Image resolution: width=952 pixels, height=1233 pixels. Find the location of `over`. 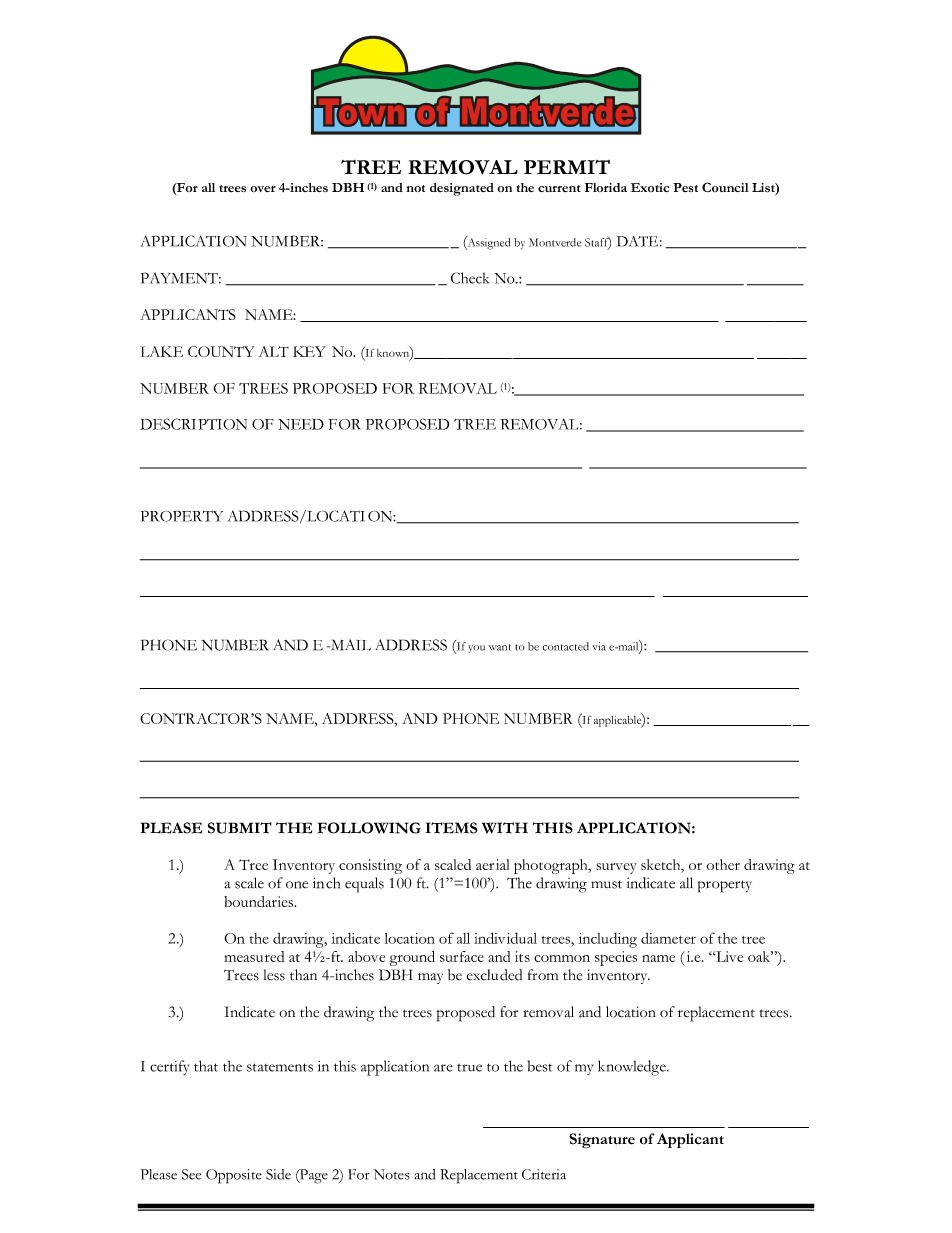

over is located at coordinates (263, 189).
